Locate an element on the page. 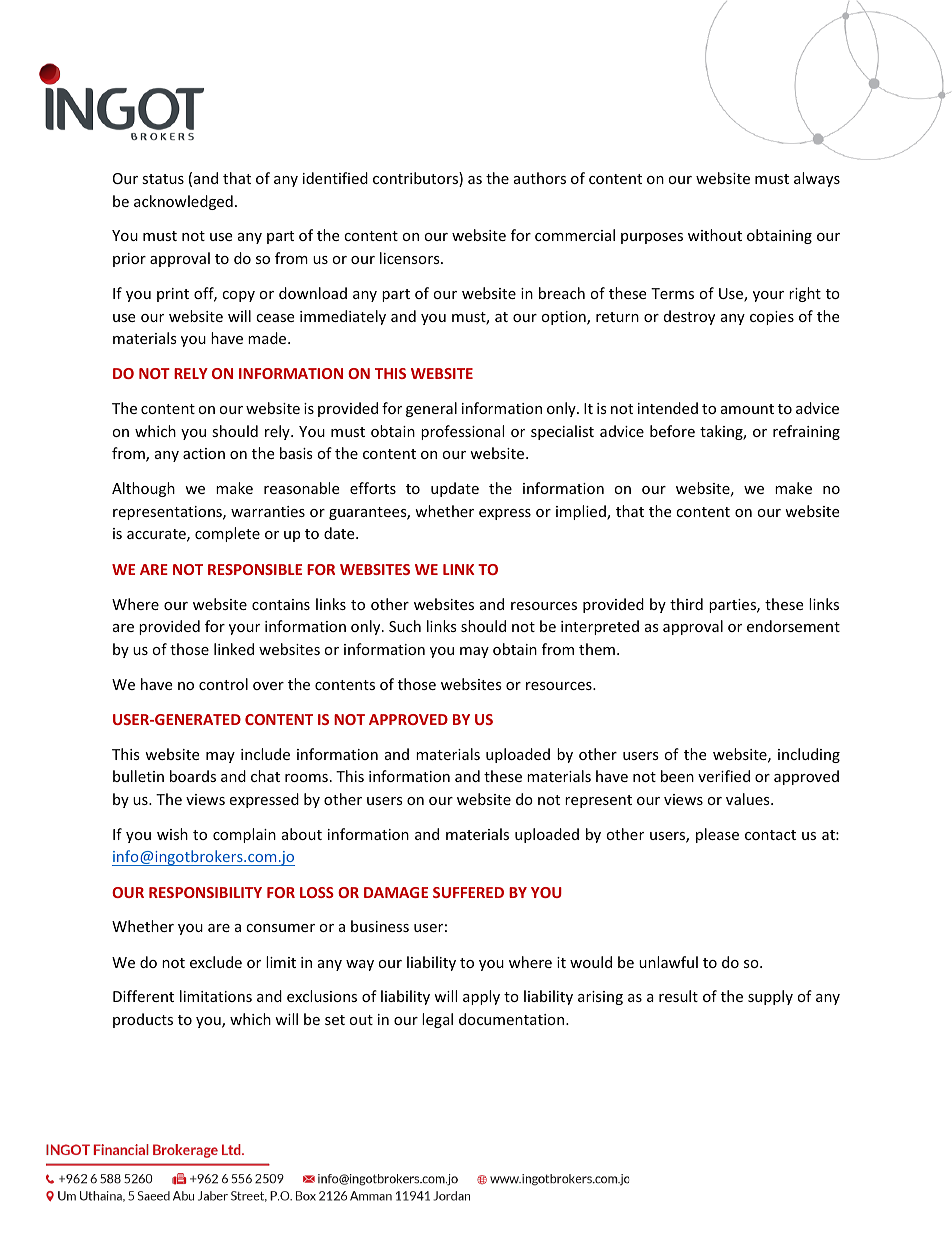 This image has height=1233, width=952. without is located at coordinates (715, 235).
